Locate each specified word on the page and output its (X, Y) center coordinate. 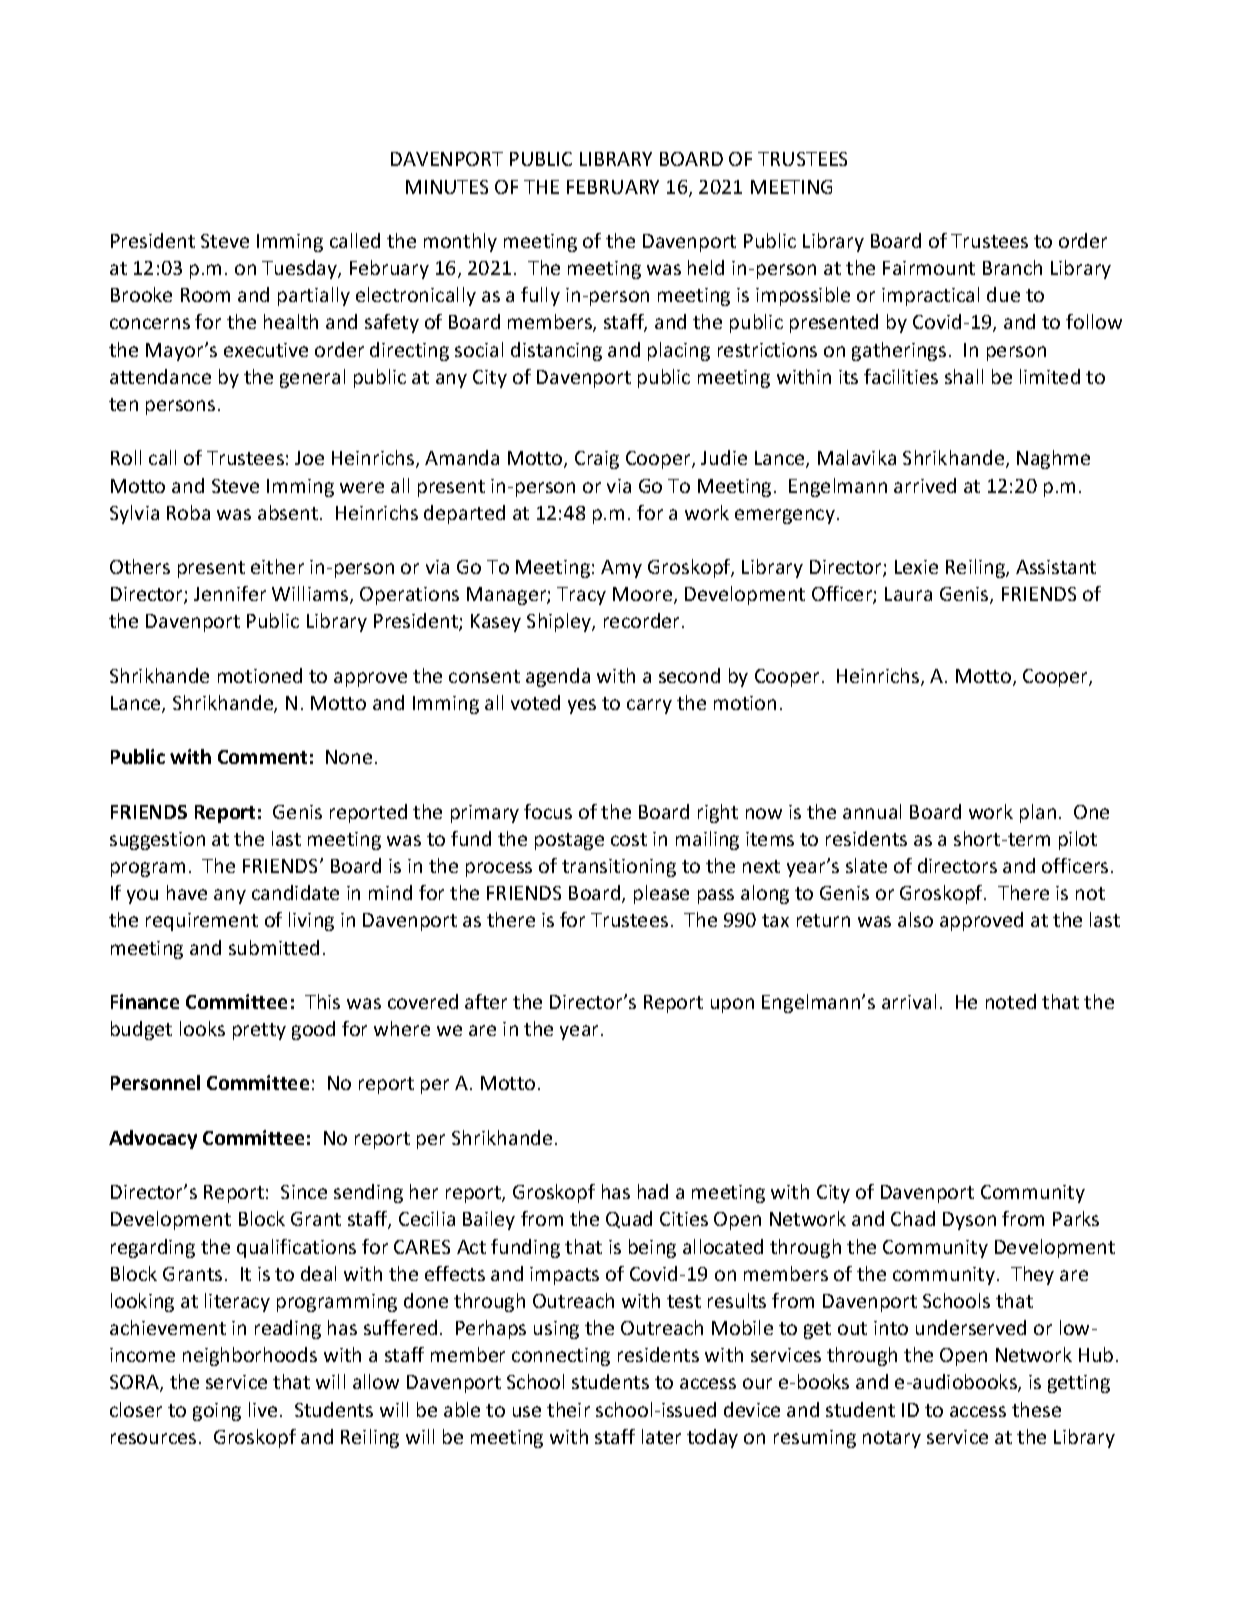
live (263, 1409)
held (706, 267)
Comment (262, 757)
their (568, 1409)
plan (1038, 813)
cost (629, 839)
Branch (1012, 267)
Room (205, 295)
